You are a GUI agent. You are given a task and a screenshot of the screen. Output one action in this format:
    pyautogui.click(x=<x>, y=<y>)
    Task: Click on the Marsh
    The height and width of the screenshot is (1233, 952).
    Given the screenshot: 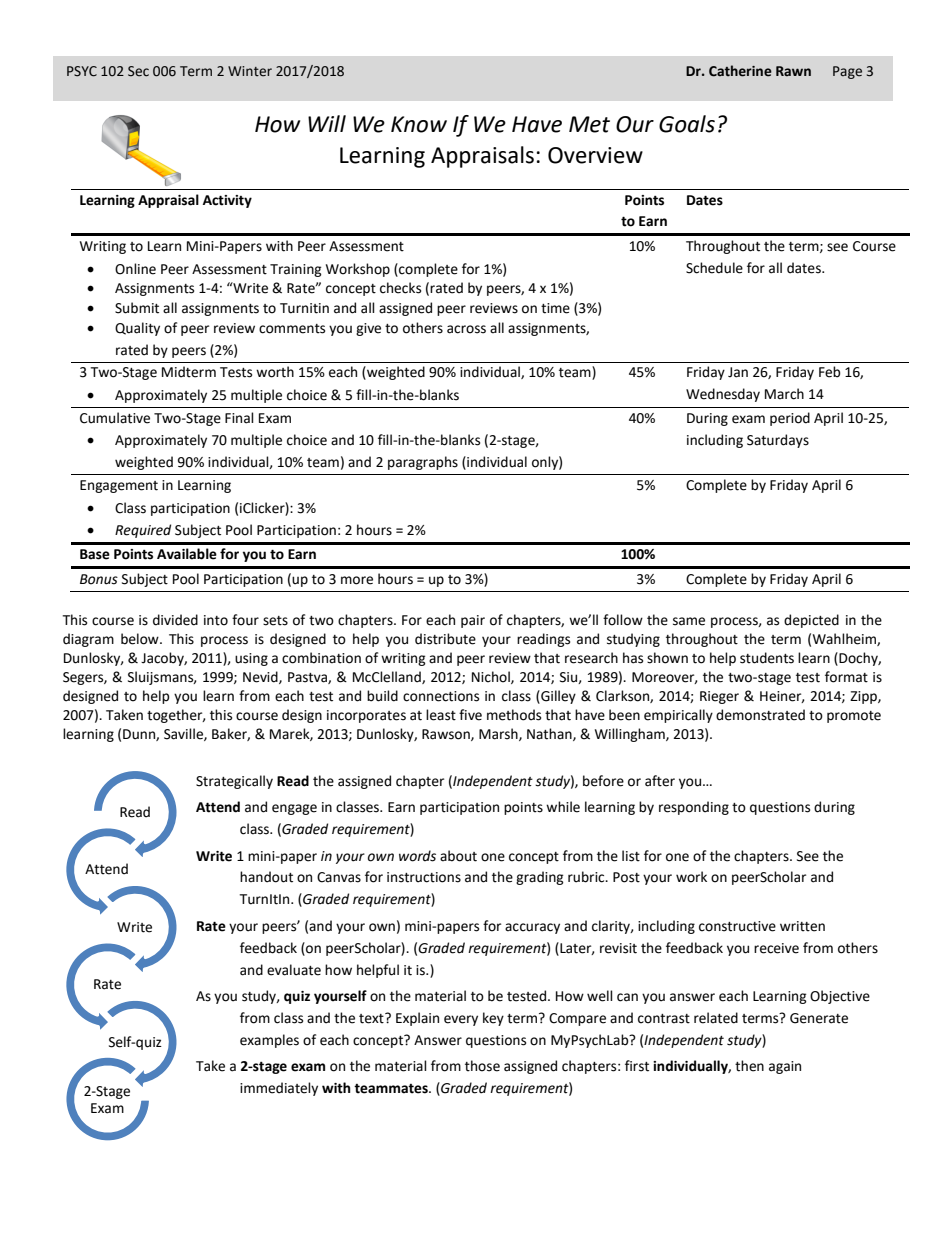 What is the action you would take?
    pyautogui.click(x=499, y=734)
